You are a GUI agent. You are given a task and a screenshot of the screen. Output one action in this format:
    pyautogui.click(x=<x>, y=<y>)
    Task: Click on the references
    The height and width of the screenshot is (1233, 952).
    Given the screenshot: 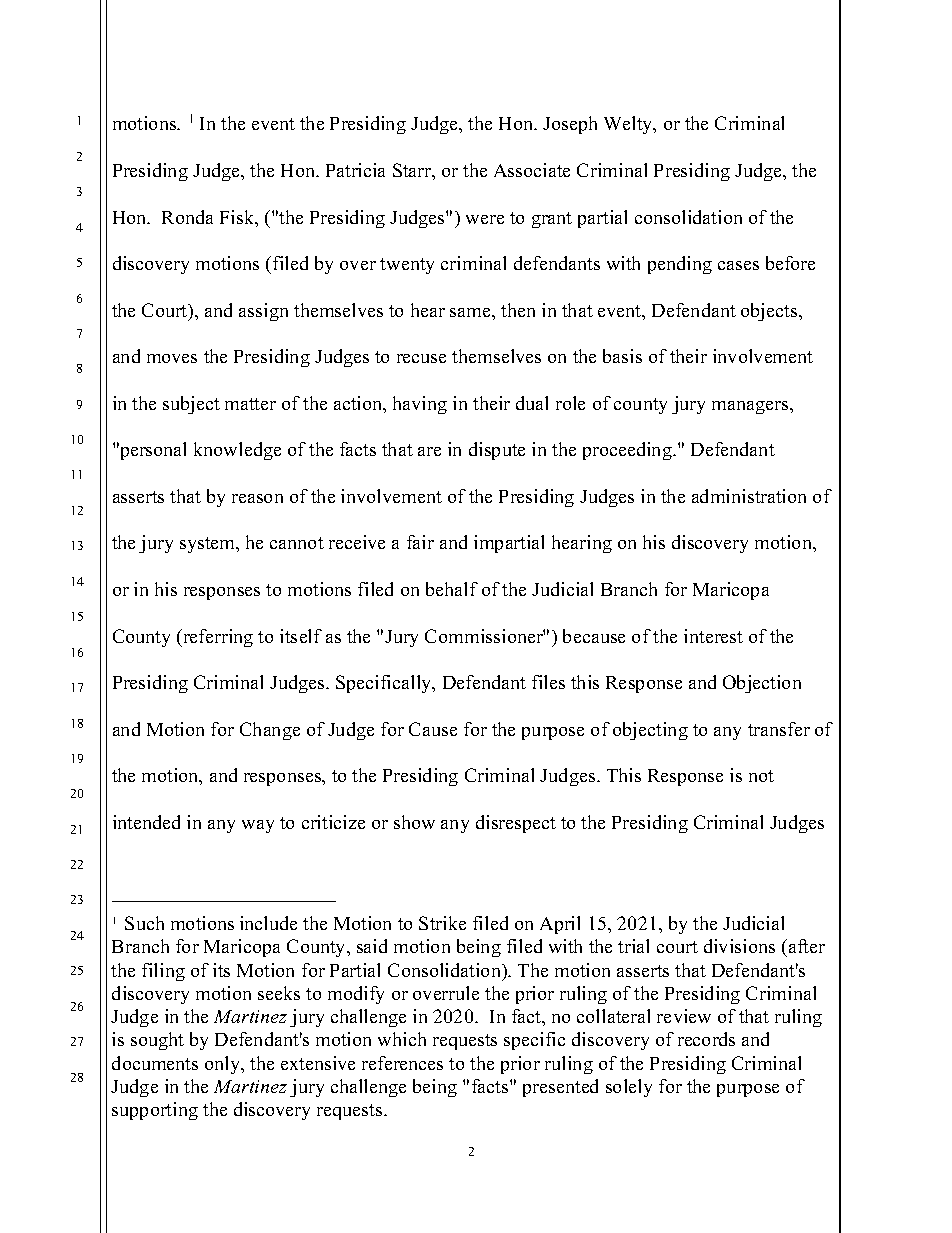 What is the action you would take?
    pyautogui.click(x=402, y=1063)
